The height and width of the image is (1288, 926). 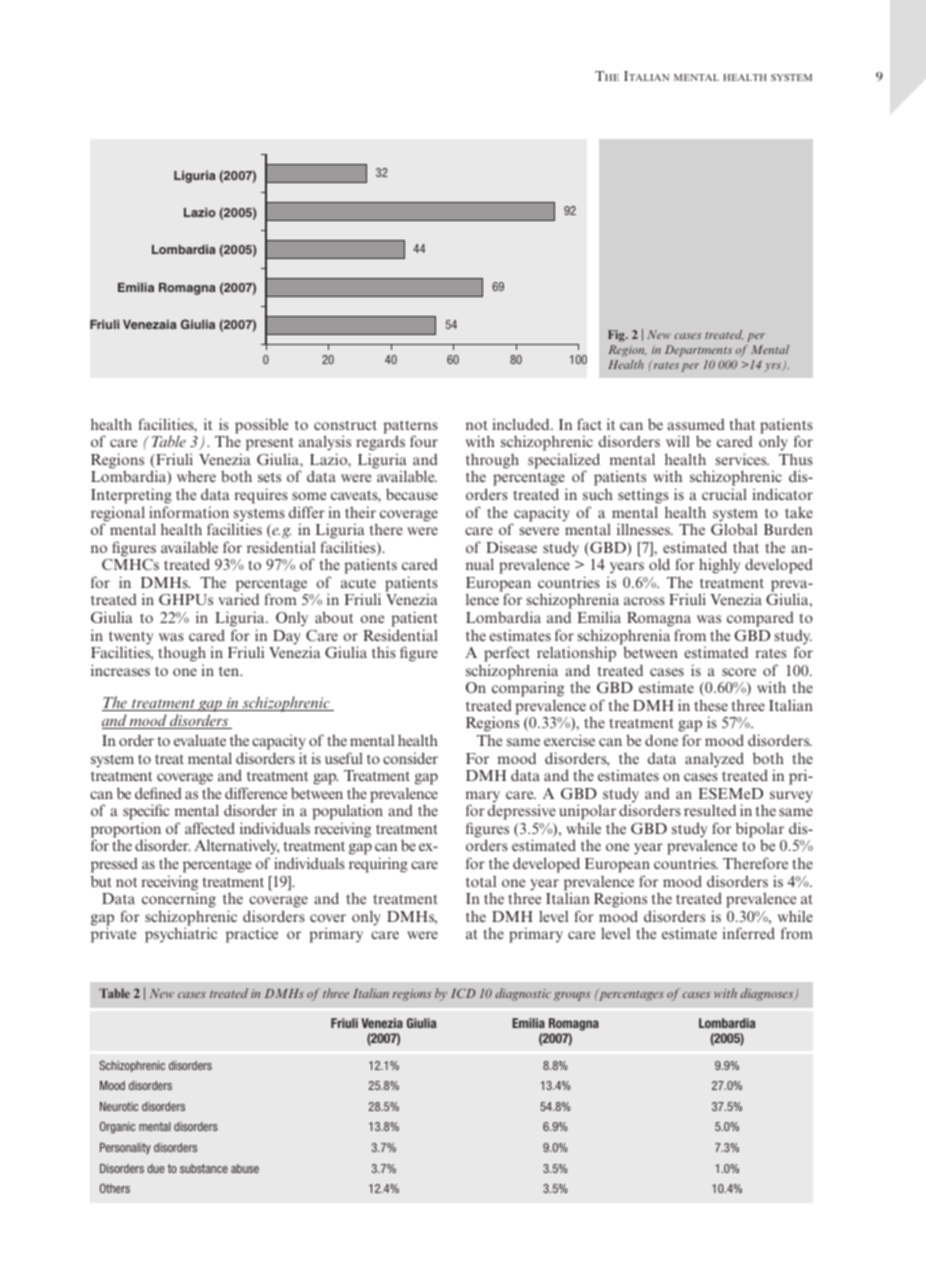 What do you see at coordinates (179, 900) in the image?
I see `concerning` at bounding box center [179, 900].
